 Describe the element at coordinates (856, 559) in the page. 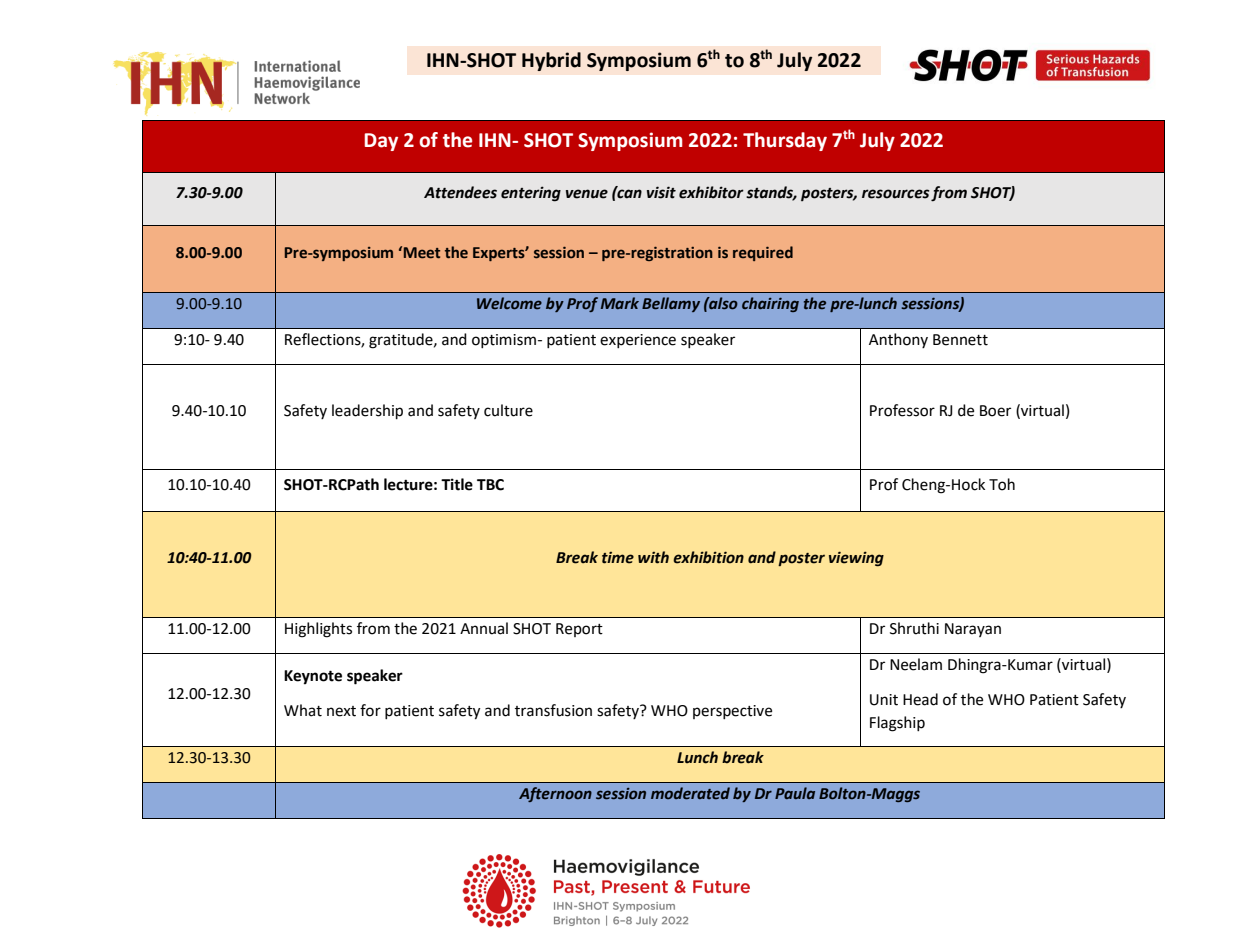

I see `viewing` at that location.
